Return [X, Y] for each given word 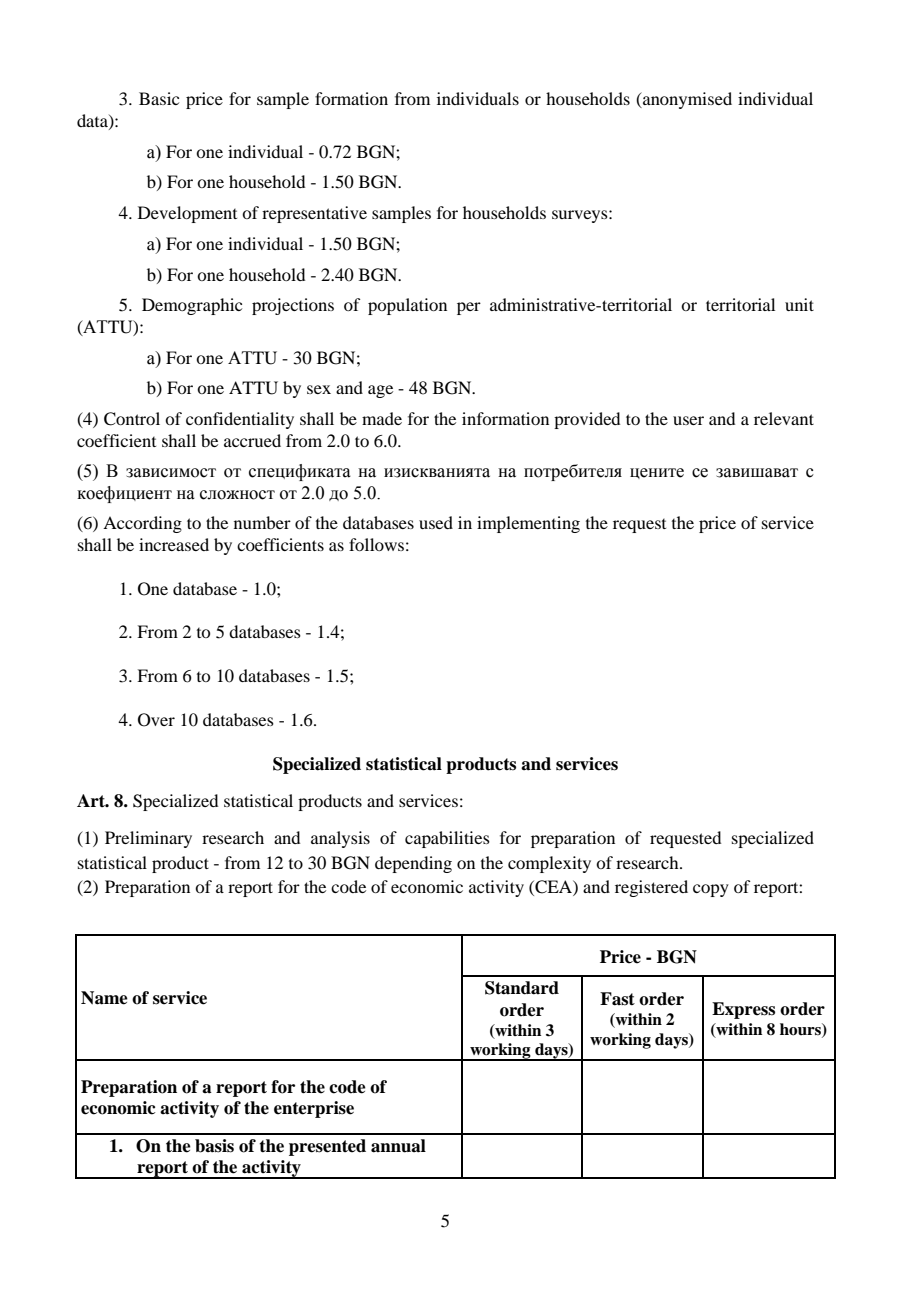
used [436, 522]
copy [711, 890]
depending [413, 864]
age [380, 391]
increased [174, 544]
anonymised [686, 100]
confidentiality [240, 420]
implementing [528, 524]
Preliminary [148, 839]
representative [314, 214]
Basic [159, 98]
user [688, 420]
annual [398, 1146]
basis [214, 1146]
